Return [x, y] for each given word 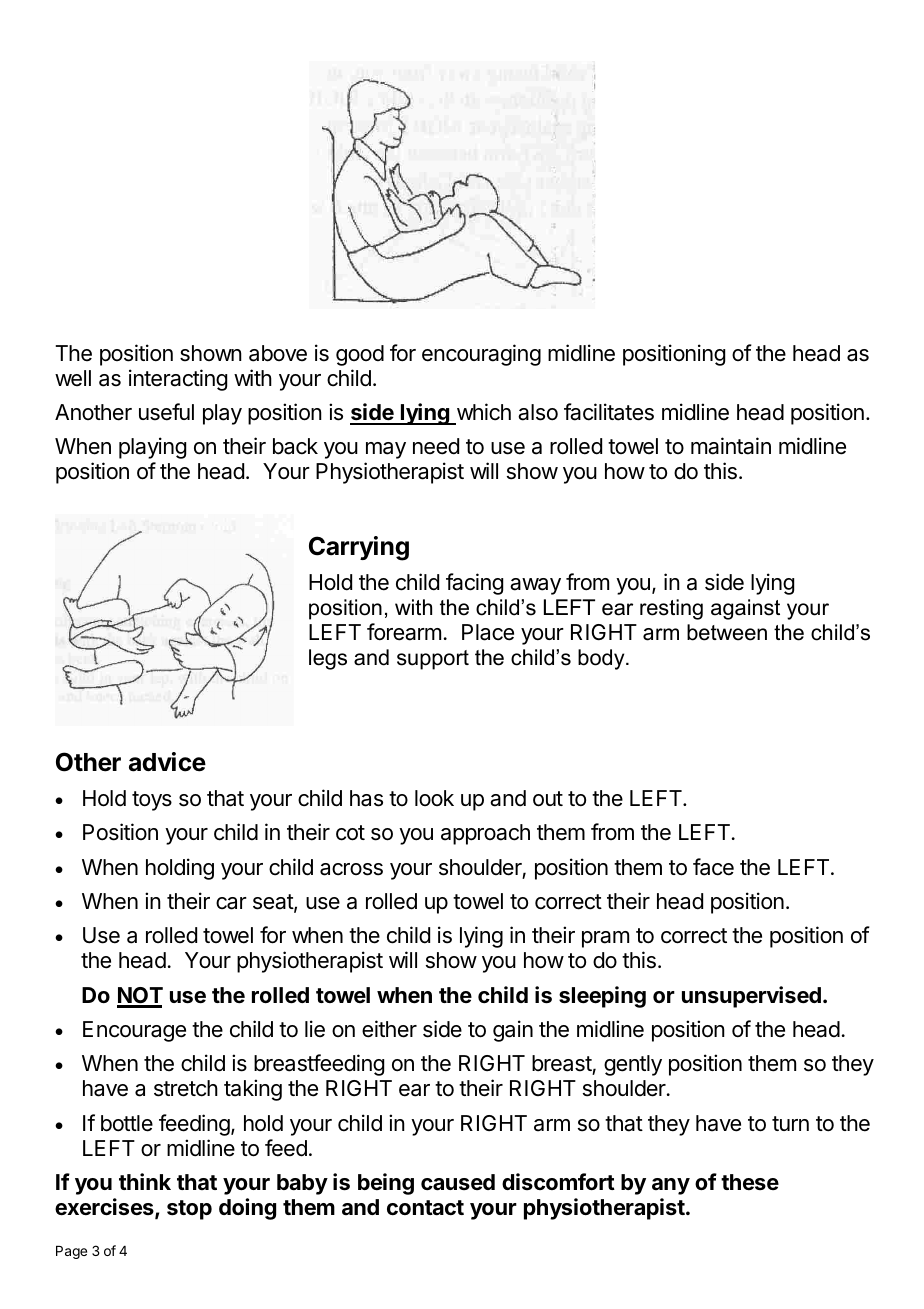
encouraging [481, 355]
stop [189, 1210]
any [671, 1186]
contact [425, 1208]
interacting [178, 380]
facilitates [609, 412]
